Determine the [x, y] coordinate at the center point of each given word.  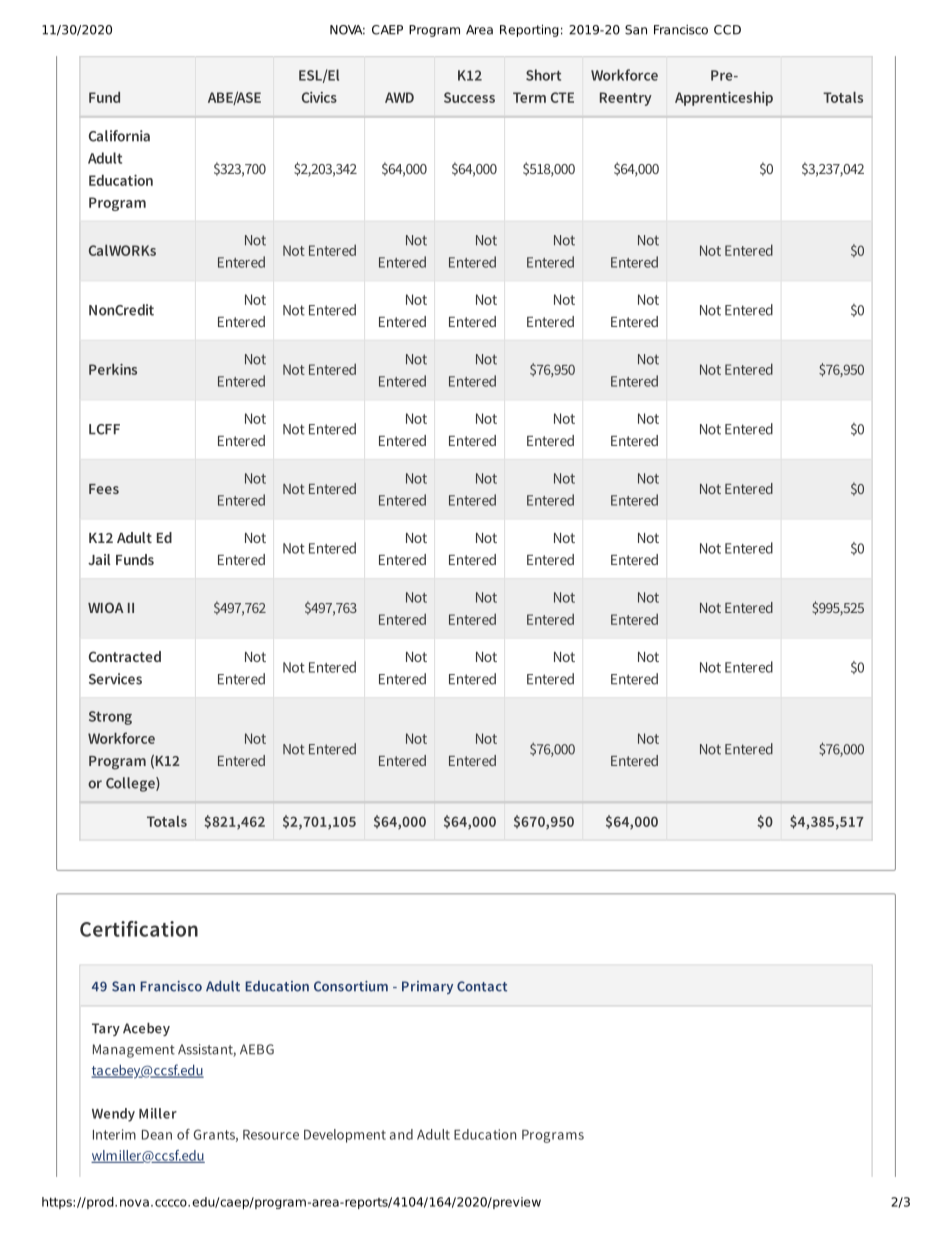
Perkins [113, 369]
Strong [110, 718]
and [401, 1134]
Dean [157, 1135]
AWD [399, 97]
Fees [104, 489]
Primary [427, 987]
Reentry [626, 99]
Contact [482, 986]
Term [529, 97]
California [119, 136]
